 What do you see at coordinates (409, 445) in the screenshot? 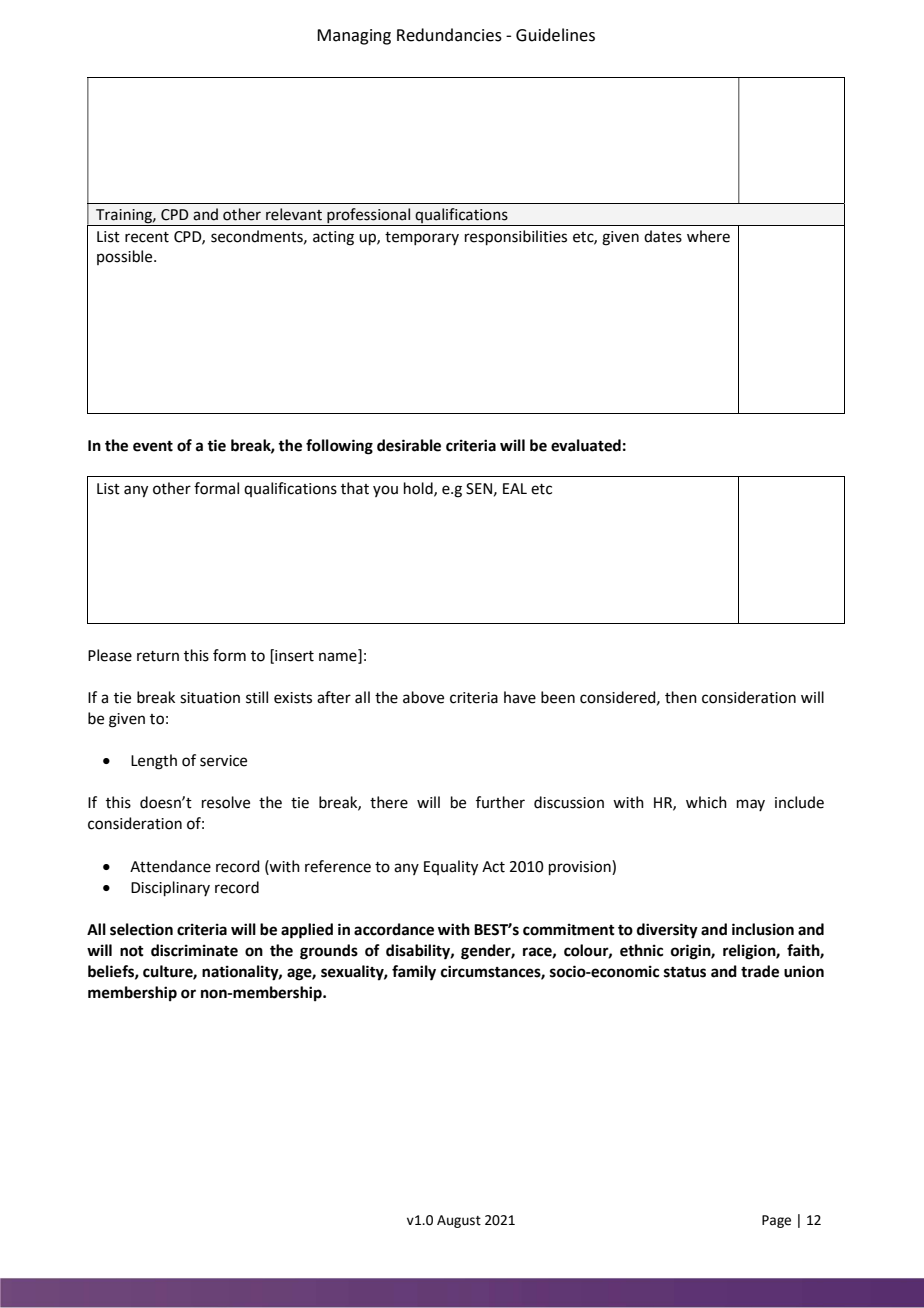
I see `desirable` at bounding box center [409, 445].
